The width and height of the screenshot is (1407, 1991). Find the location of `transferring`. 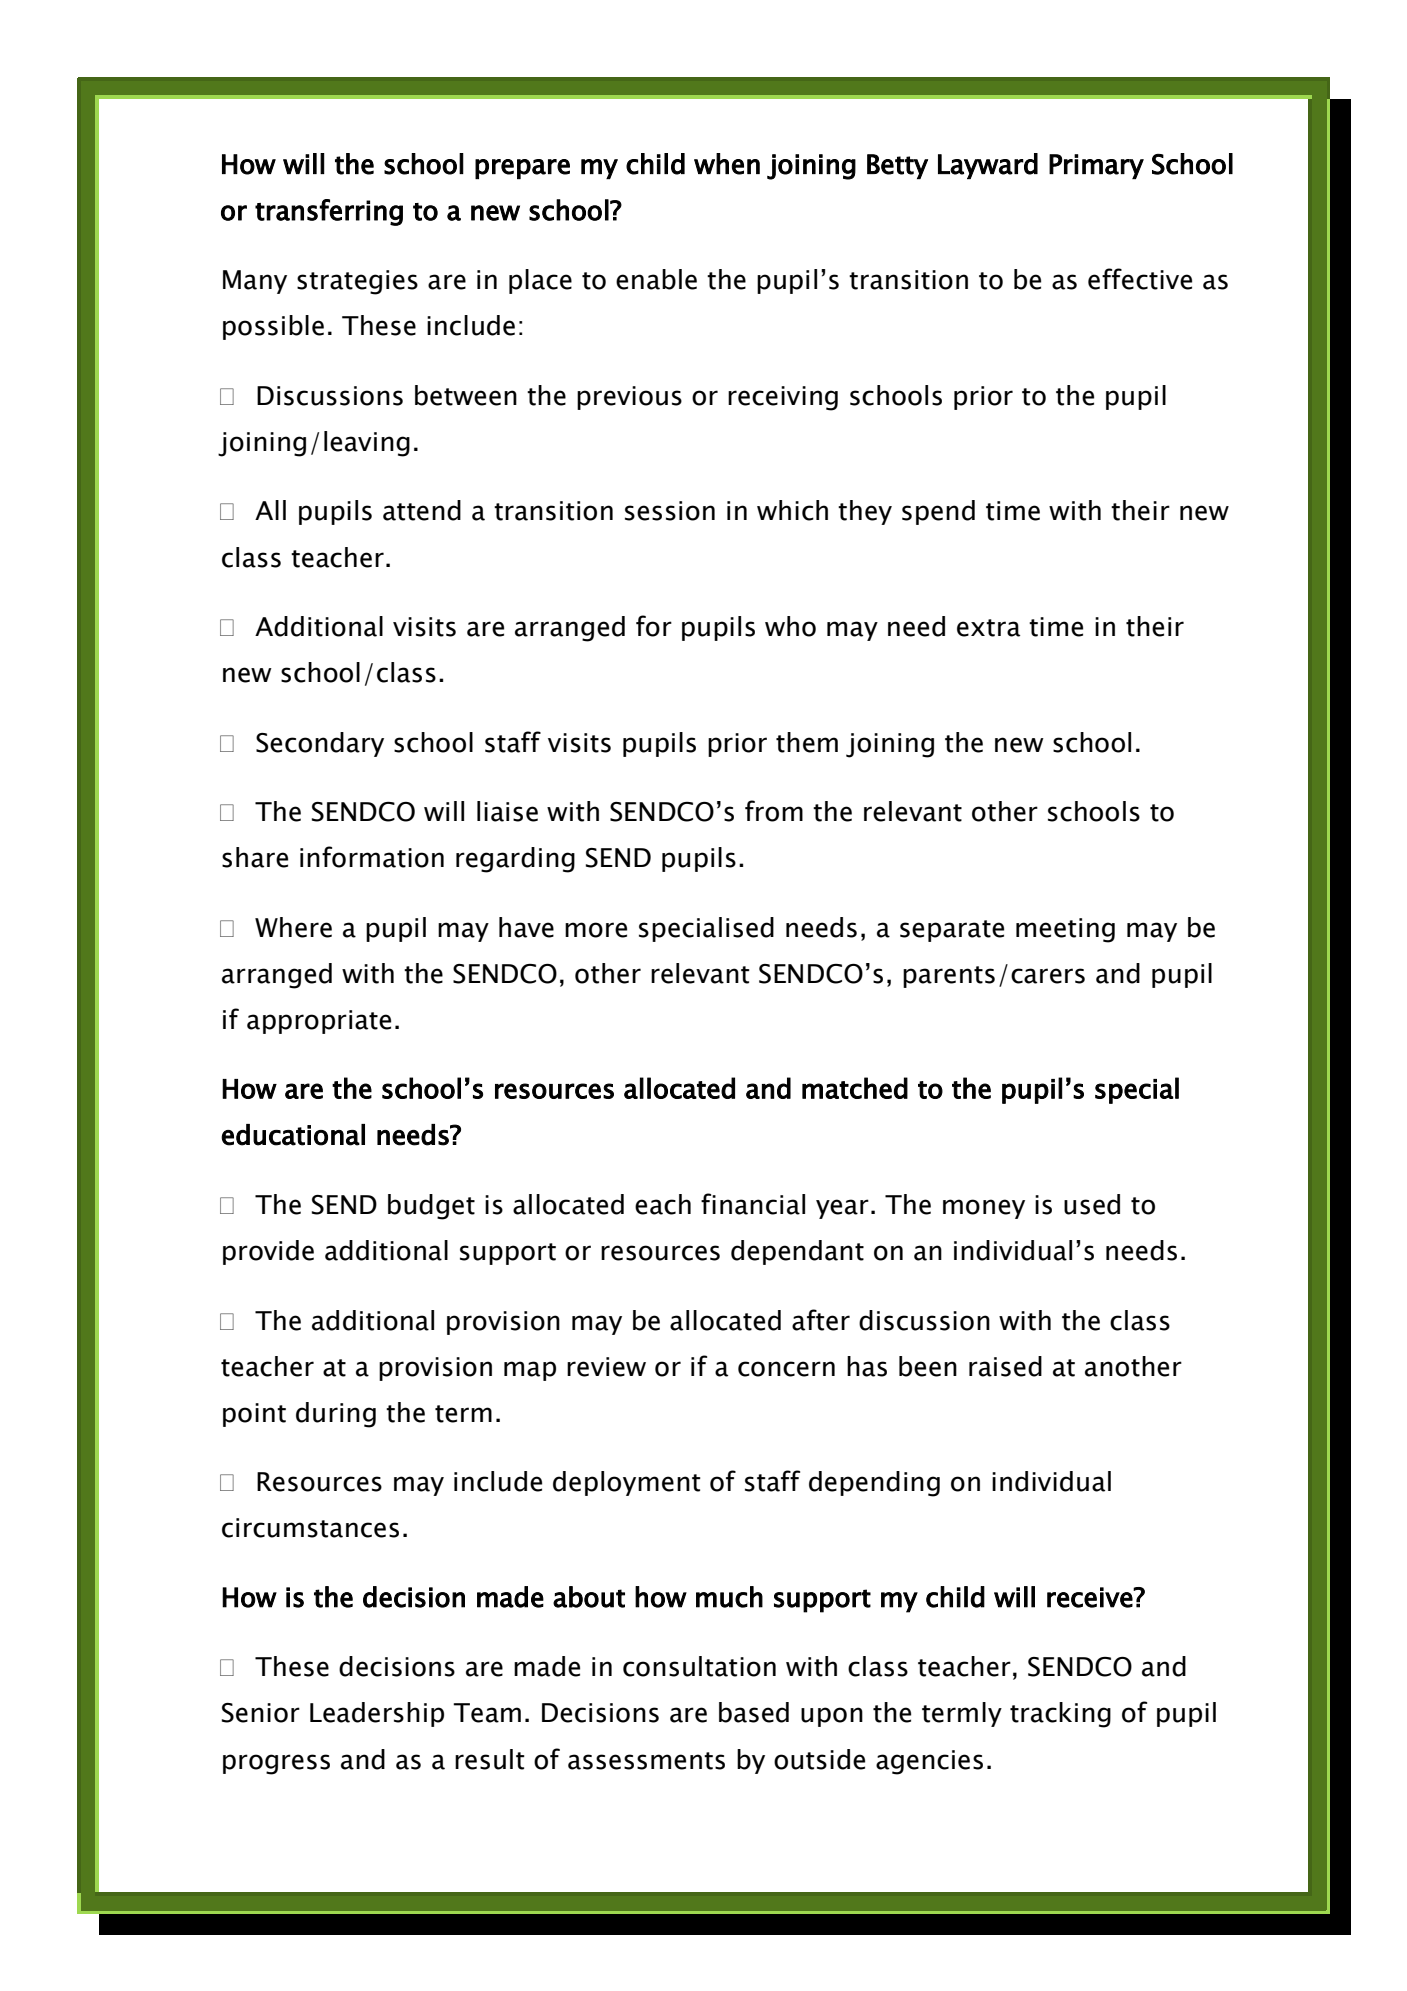

transferring is located at coordinates (329, 212).
